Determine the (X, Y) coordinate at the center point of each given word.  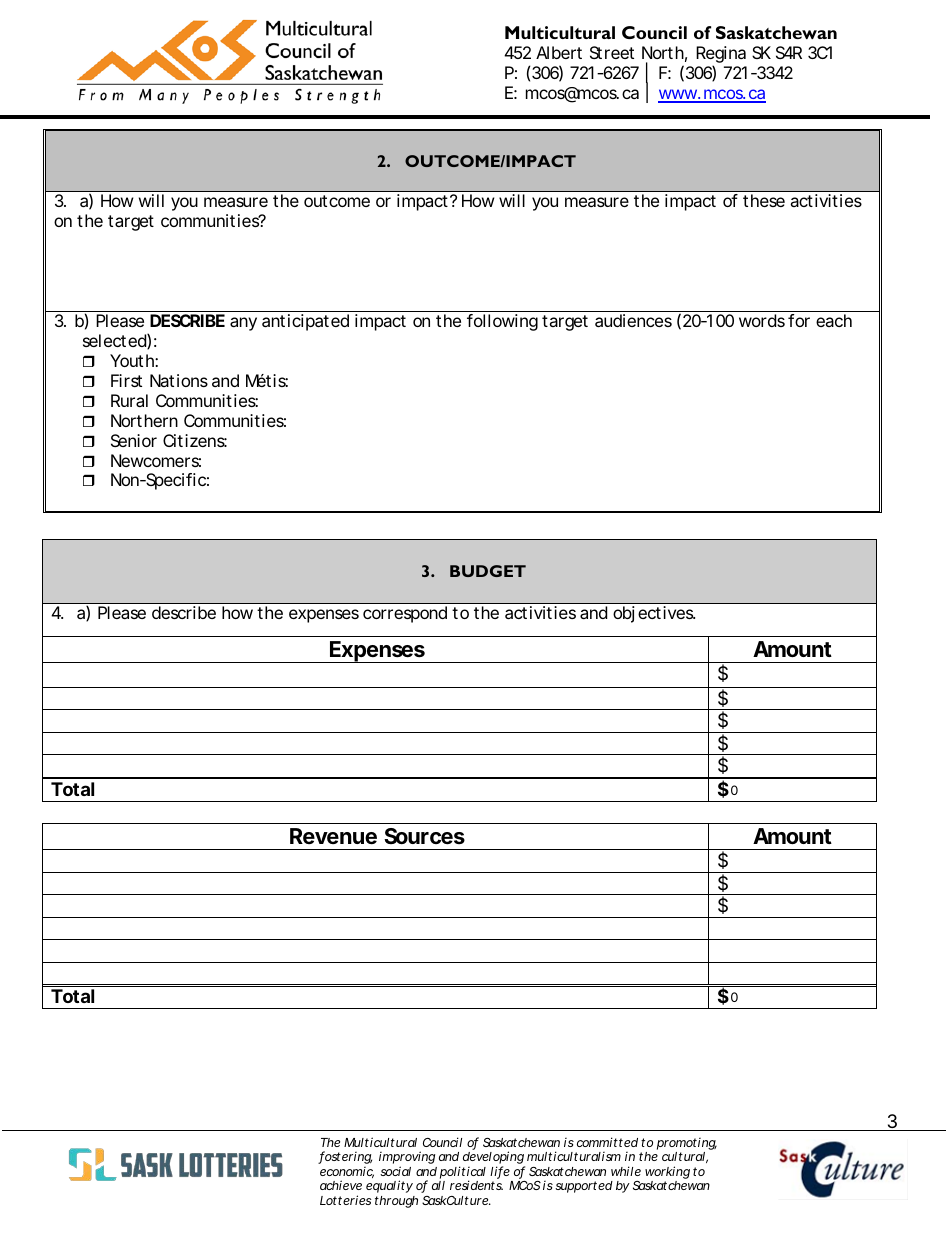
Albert (559, 52)
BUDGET (488, 571)
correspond (405, 614)
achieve (341, 1185)
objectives (653, 614)
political (462, 1174)
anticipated (305, 322)
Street (612, 52)
